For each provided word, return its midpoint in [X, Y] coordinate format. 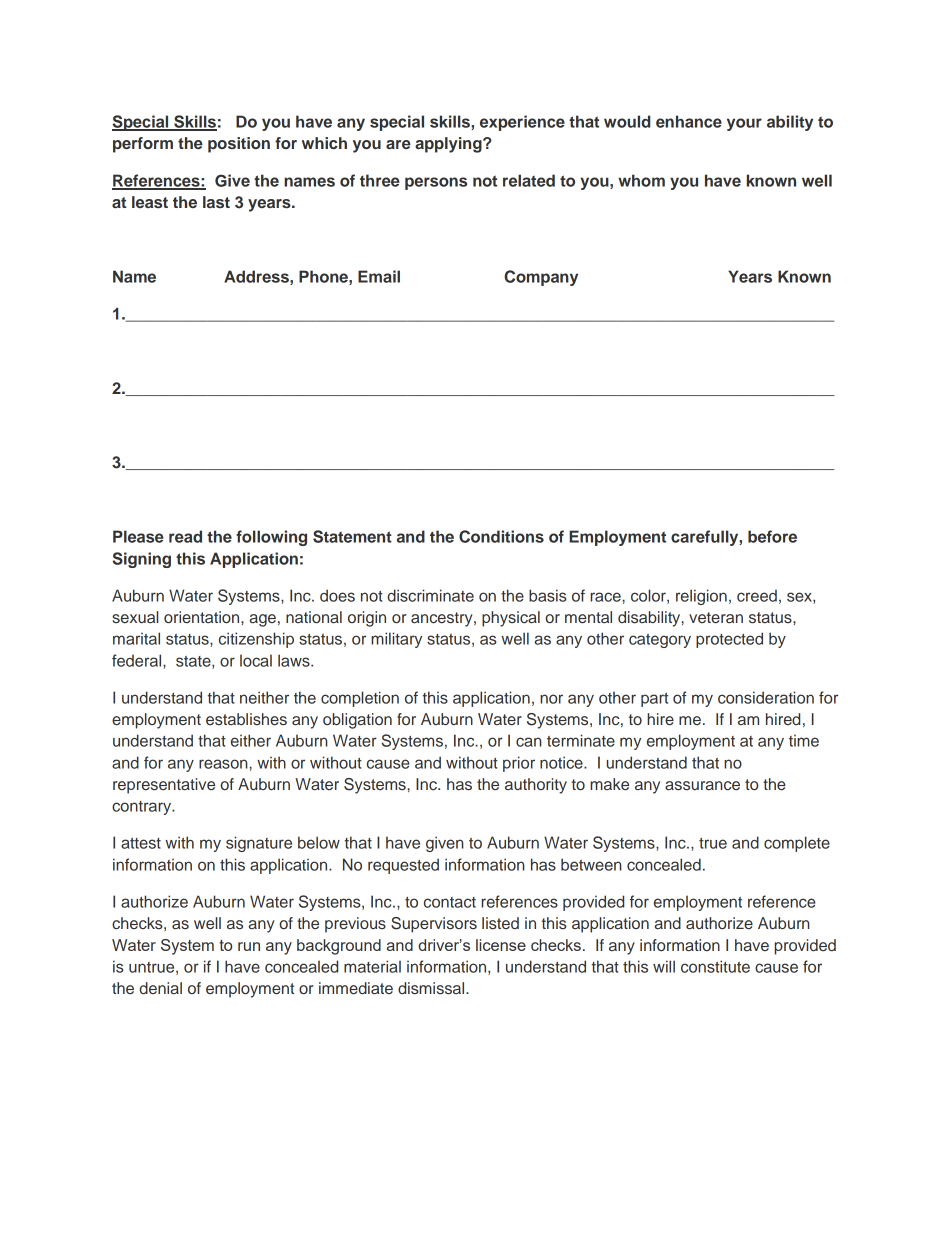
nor [551, 699]
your [744, 124]
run [249, 946]
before [772, 536]
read [185, 536]
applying [449, 145]
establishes [246, 719]
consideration [766, 697]
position [239, 145]
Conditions [501, 536]
